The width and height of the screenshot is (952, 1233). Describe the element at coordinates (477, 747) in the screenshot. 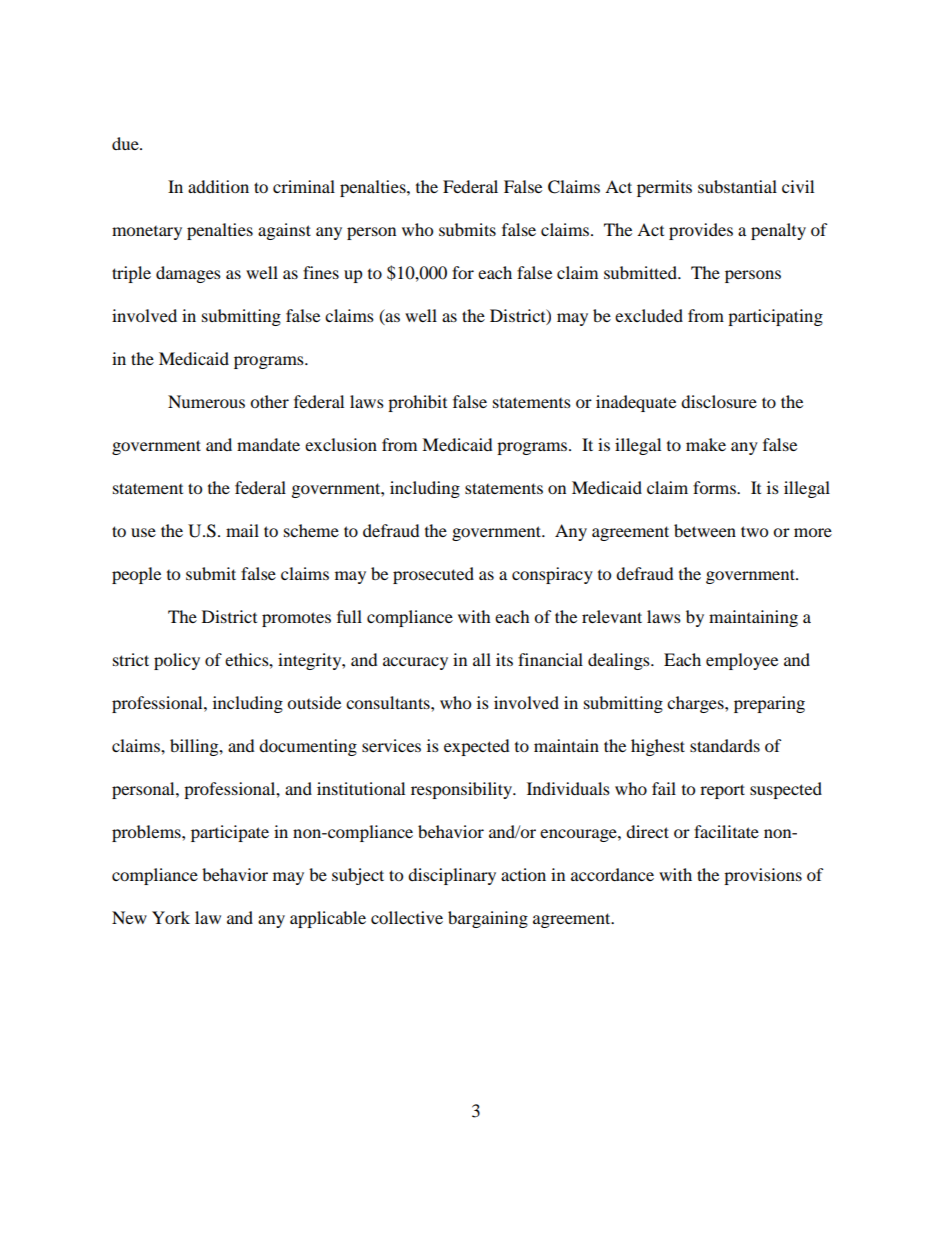

I see `expected` at that location.
